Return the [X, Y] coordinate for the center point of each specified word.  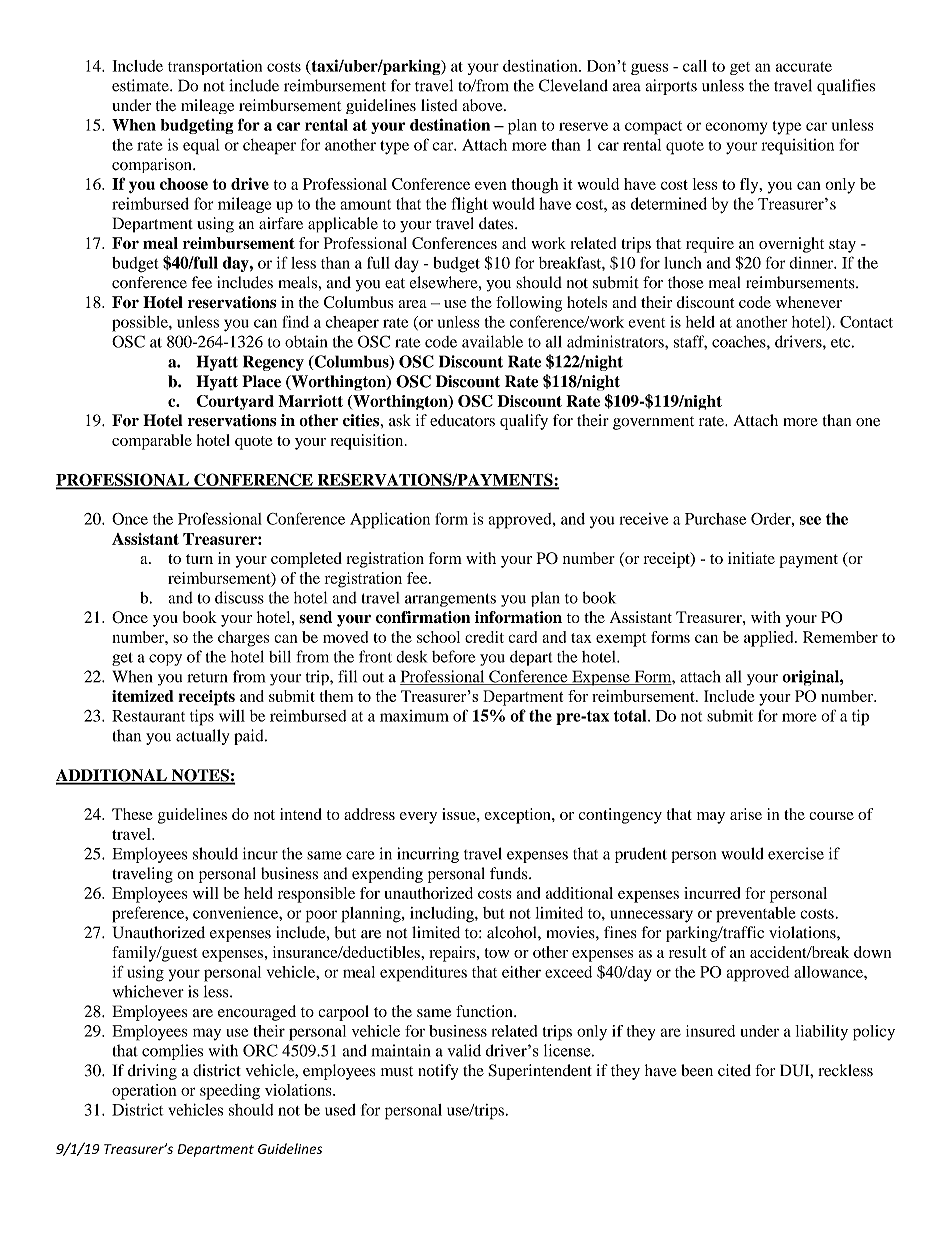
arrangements [450, 600]
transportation [215, 67]
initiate [751, 558]
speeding [230, 1092]
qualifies [846, 87]
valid [464, 1050]
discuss [239, 597]
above [483, 105]
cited [734, 1070]
